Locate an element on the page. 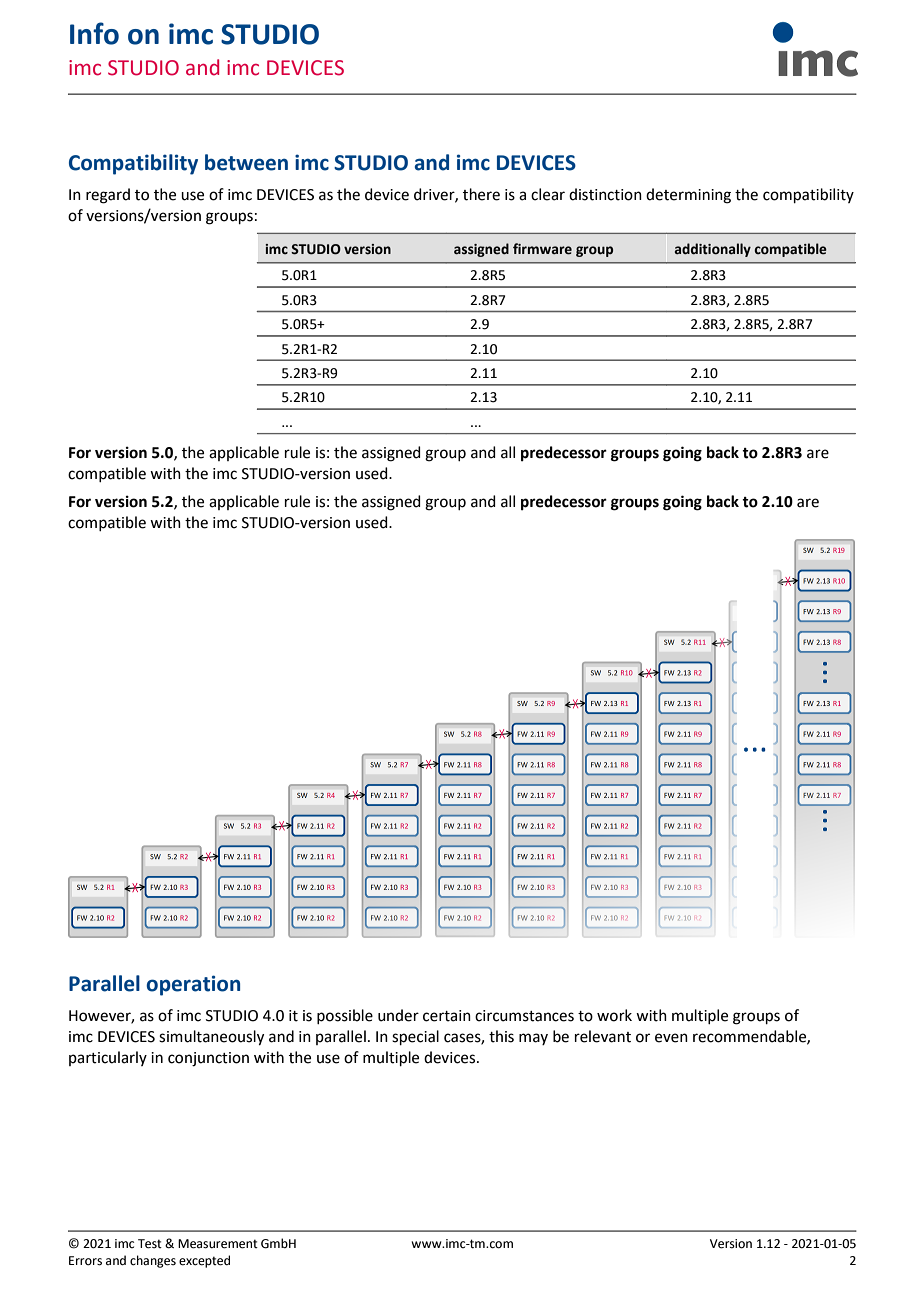 Image resolution: width=924 pixels, height=1308 pixels. Test is located at coordinates (150, 1244).
